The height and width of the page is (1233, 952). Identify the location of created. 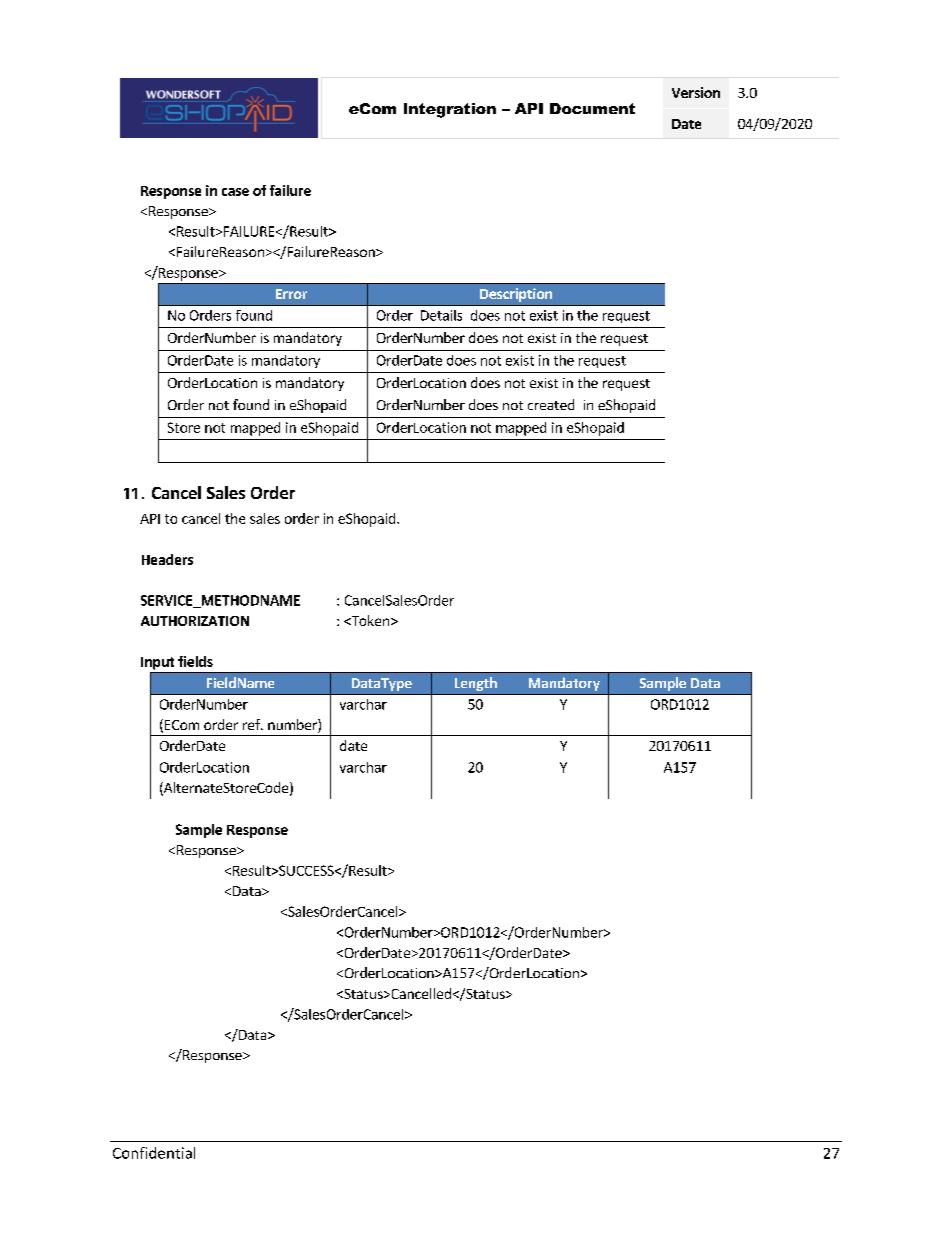
(551, 404).
